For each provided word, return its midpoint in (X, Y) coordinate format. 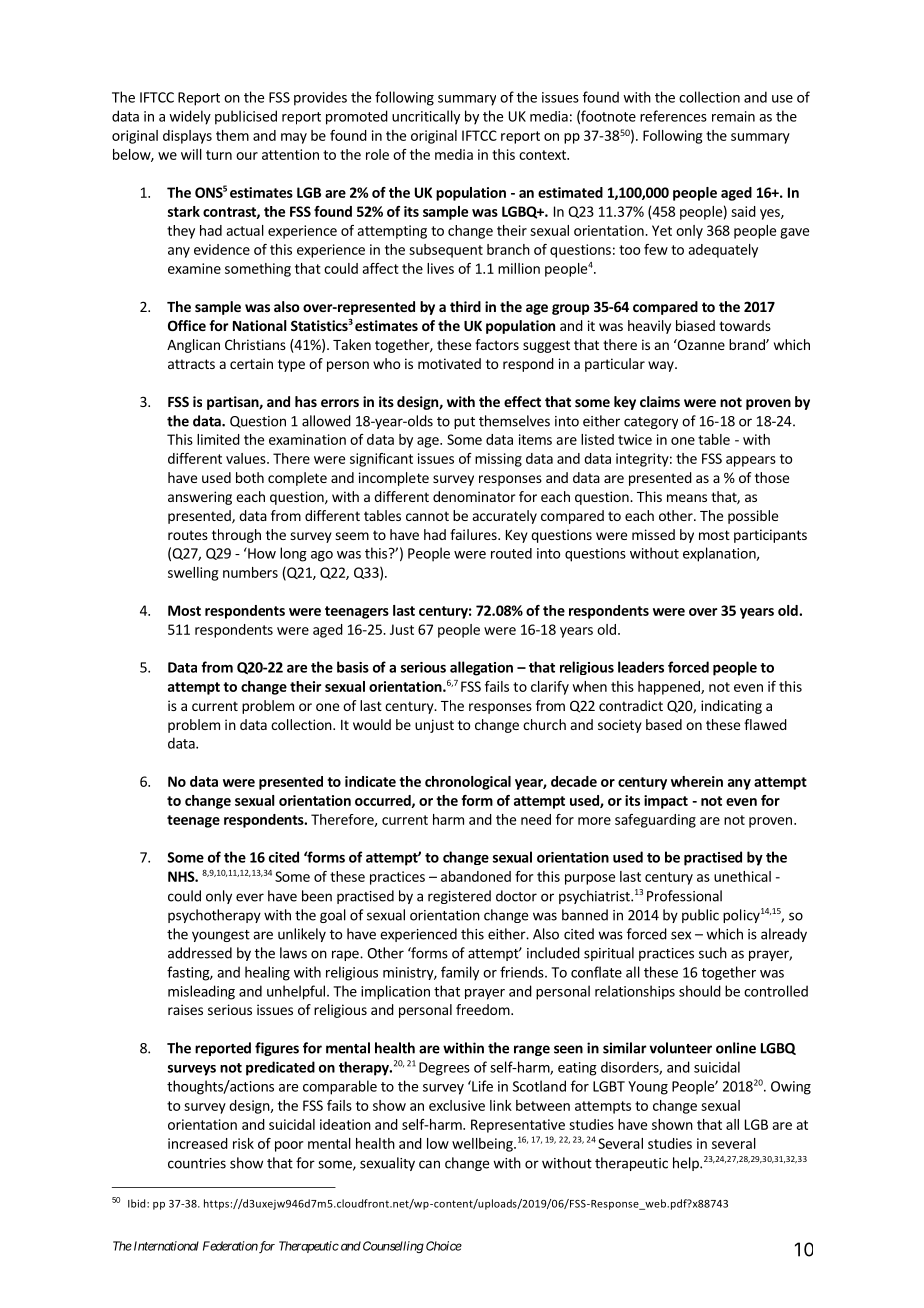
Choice (444, 1246)
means (687, 498)
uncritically (426, 117)
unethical (742, 876)
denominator (474, 496)
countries (197, 1163)
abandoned (476, 876)
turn (219, 155)
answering (200, 498)
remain (733, 116)
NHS (182, 876)
